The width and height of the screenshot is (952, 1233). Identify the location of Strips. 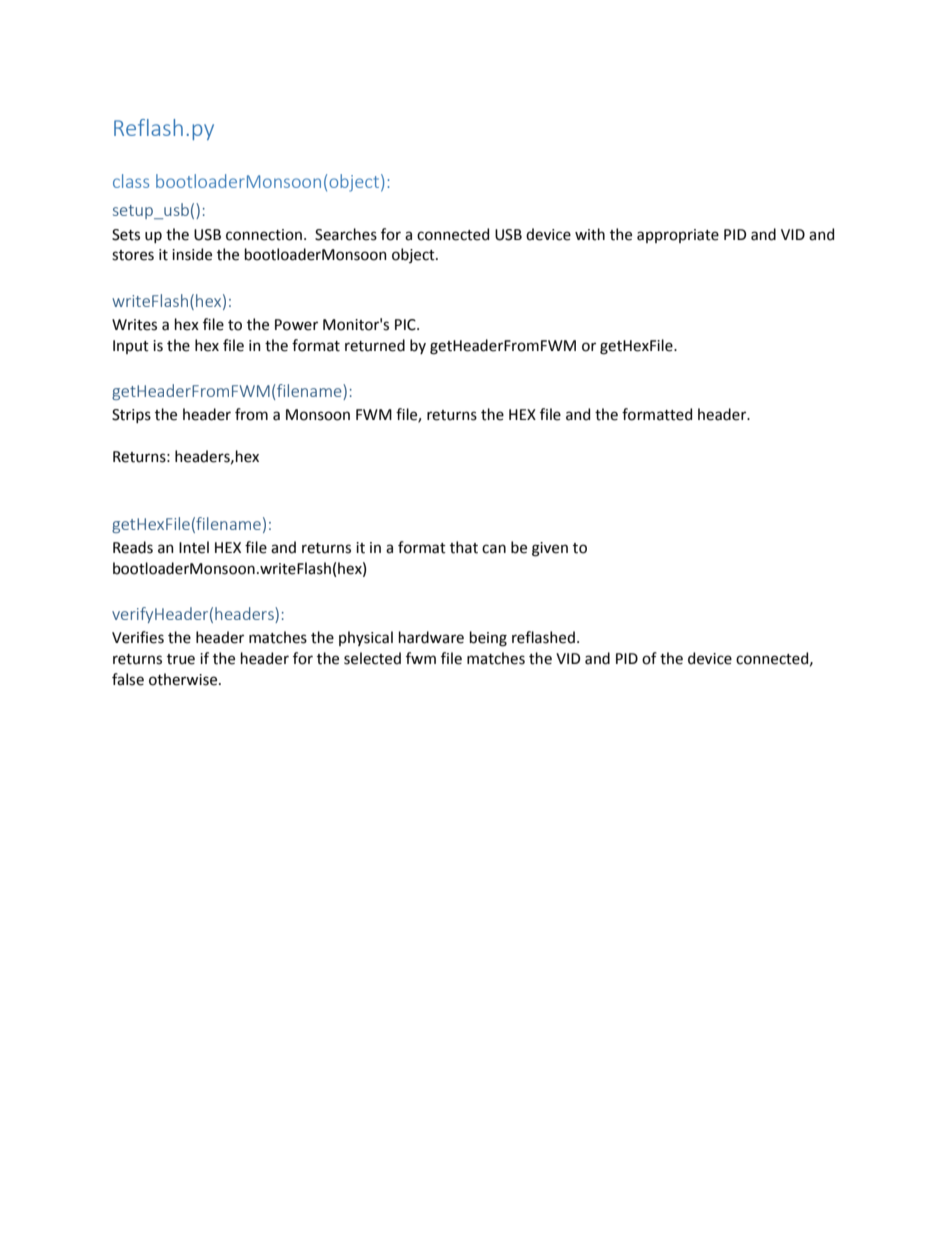
(131, 416).
